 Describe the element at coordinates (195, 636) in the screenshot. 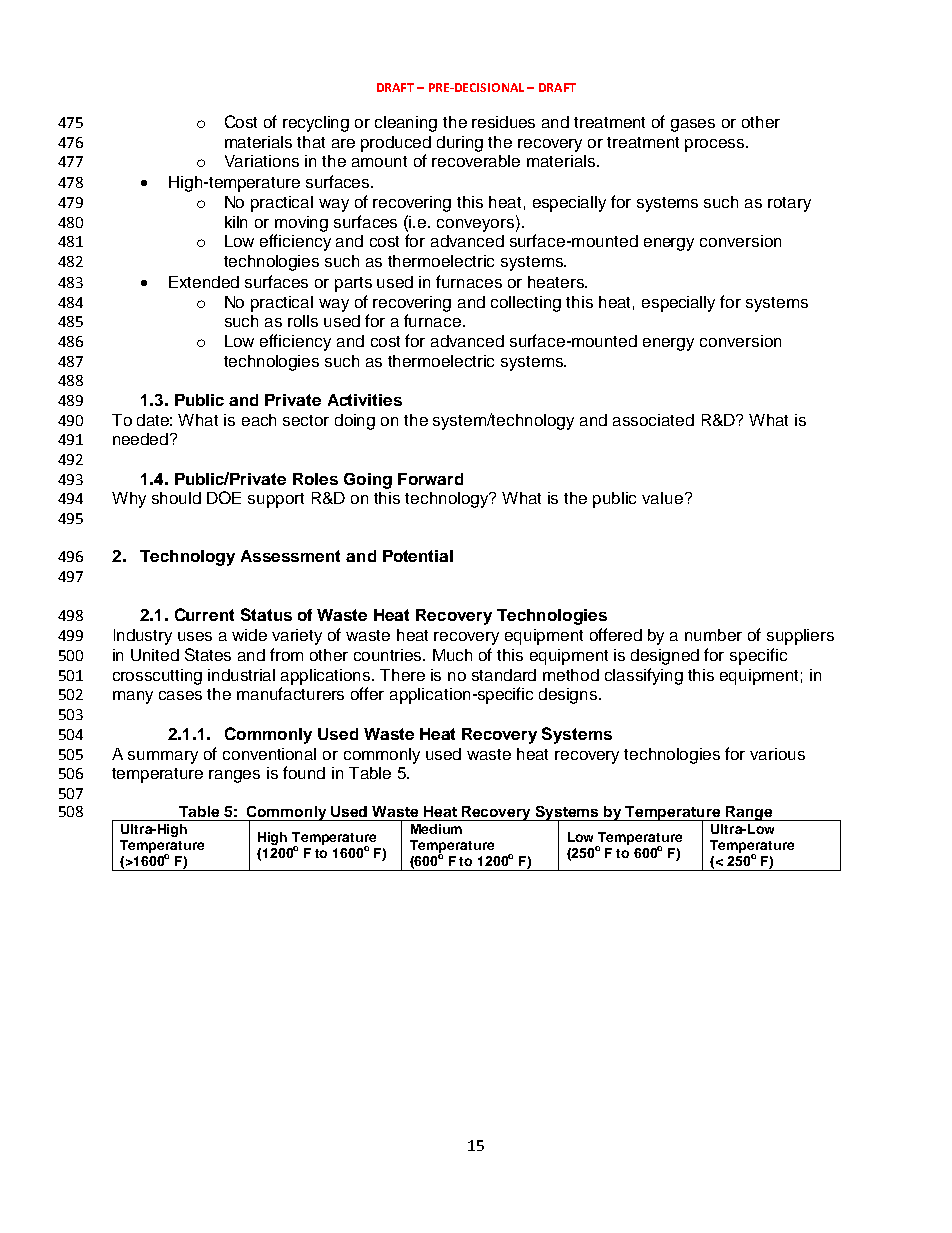

I see `uses` at that location.
